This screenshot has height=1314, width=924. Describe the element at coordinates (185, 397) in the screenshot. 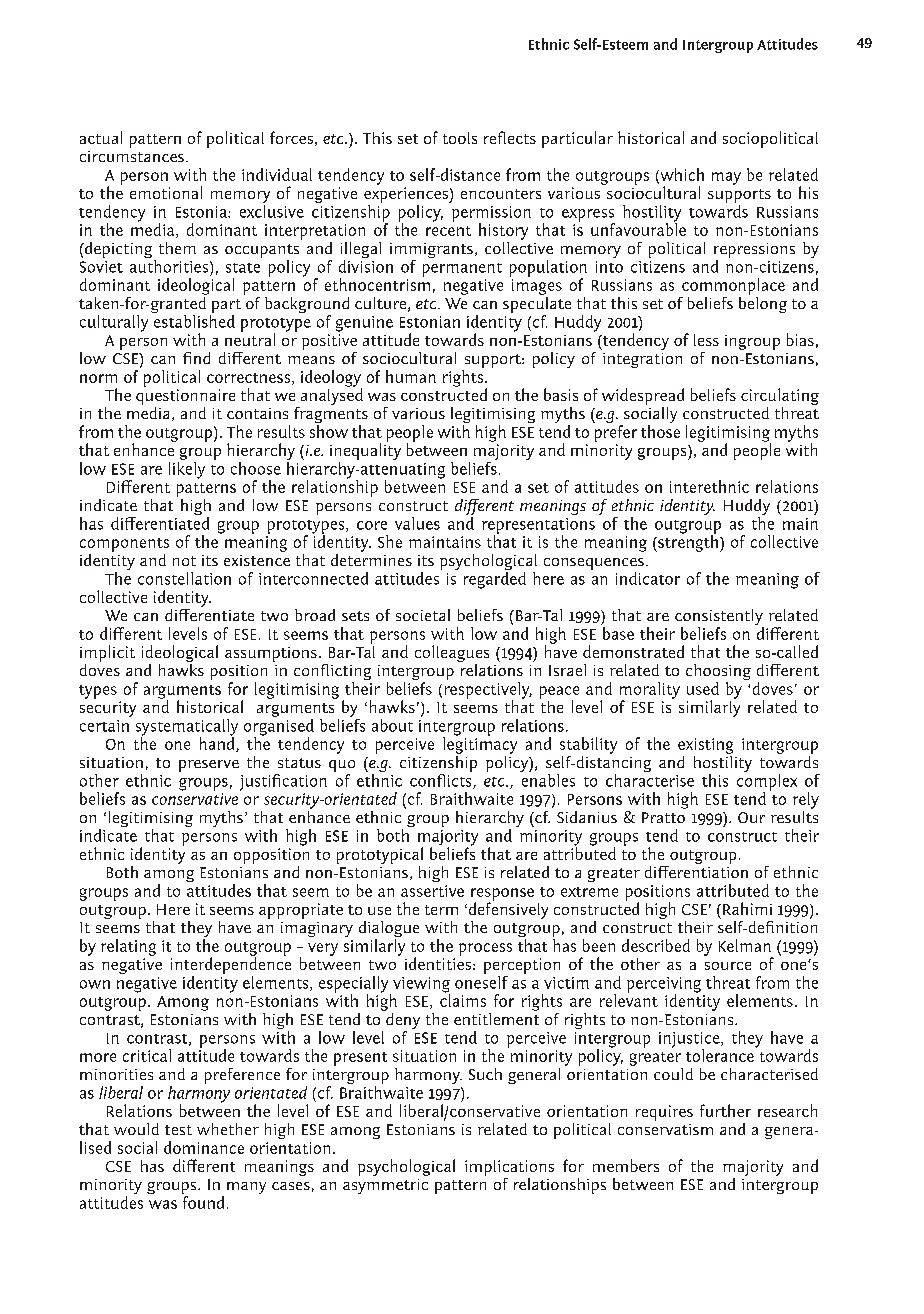

I see `questionnaire` at that location.
